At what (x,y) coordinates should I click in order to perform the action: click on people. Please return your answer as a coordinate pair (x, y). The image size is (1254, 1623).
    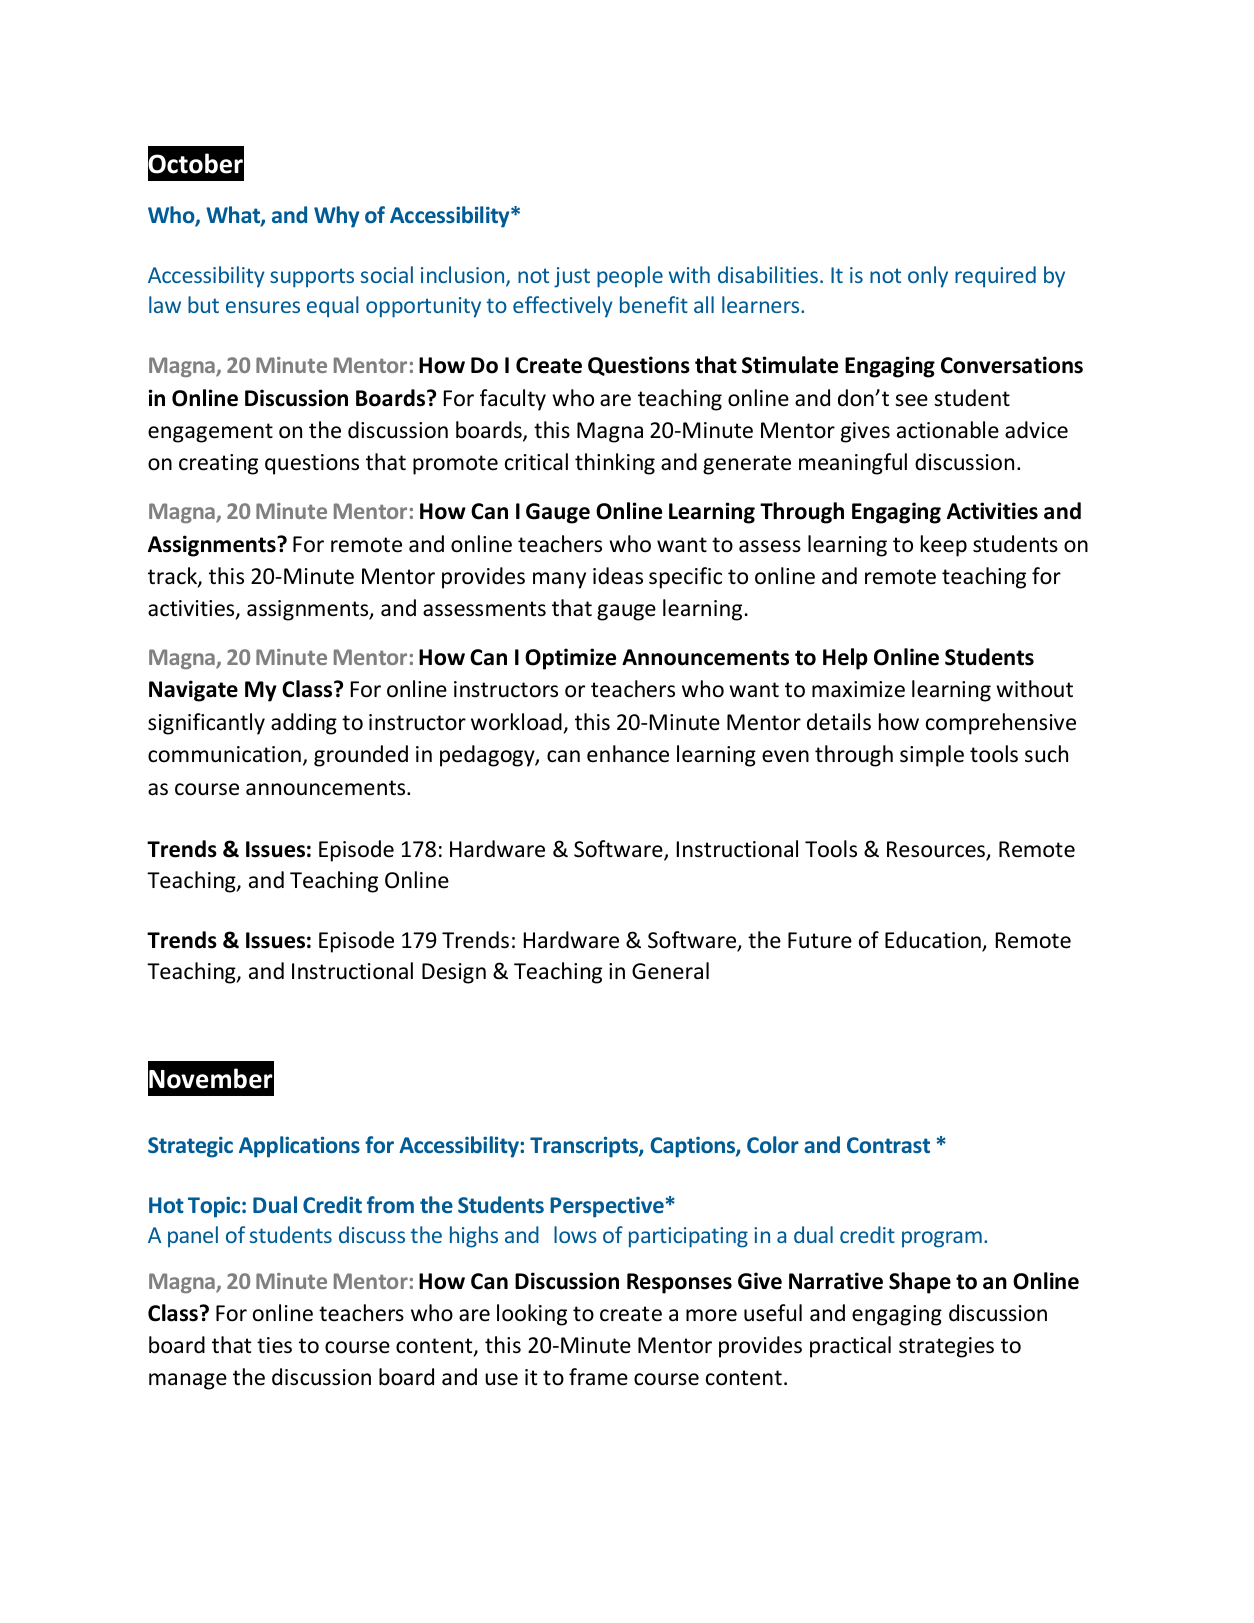
    Looking at the image, I should click on (630, 277).
